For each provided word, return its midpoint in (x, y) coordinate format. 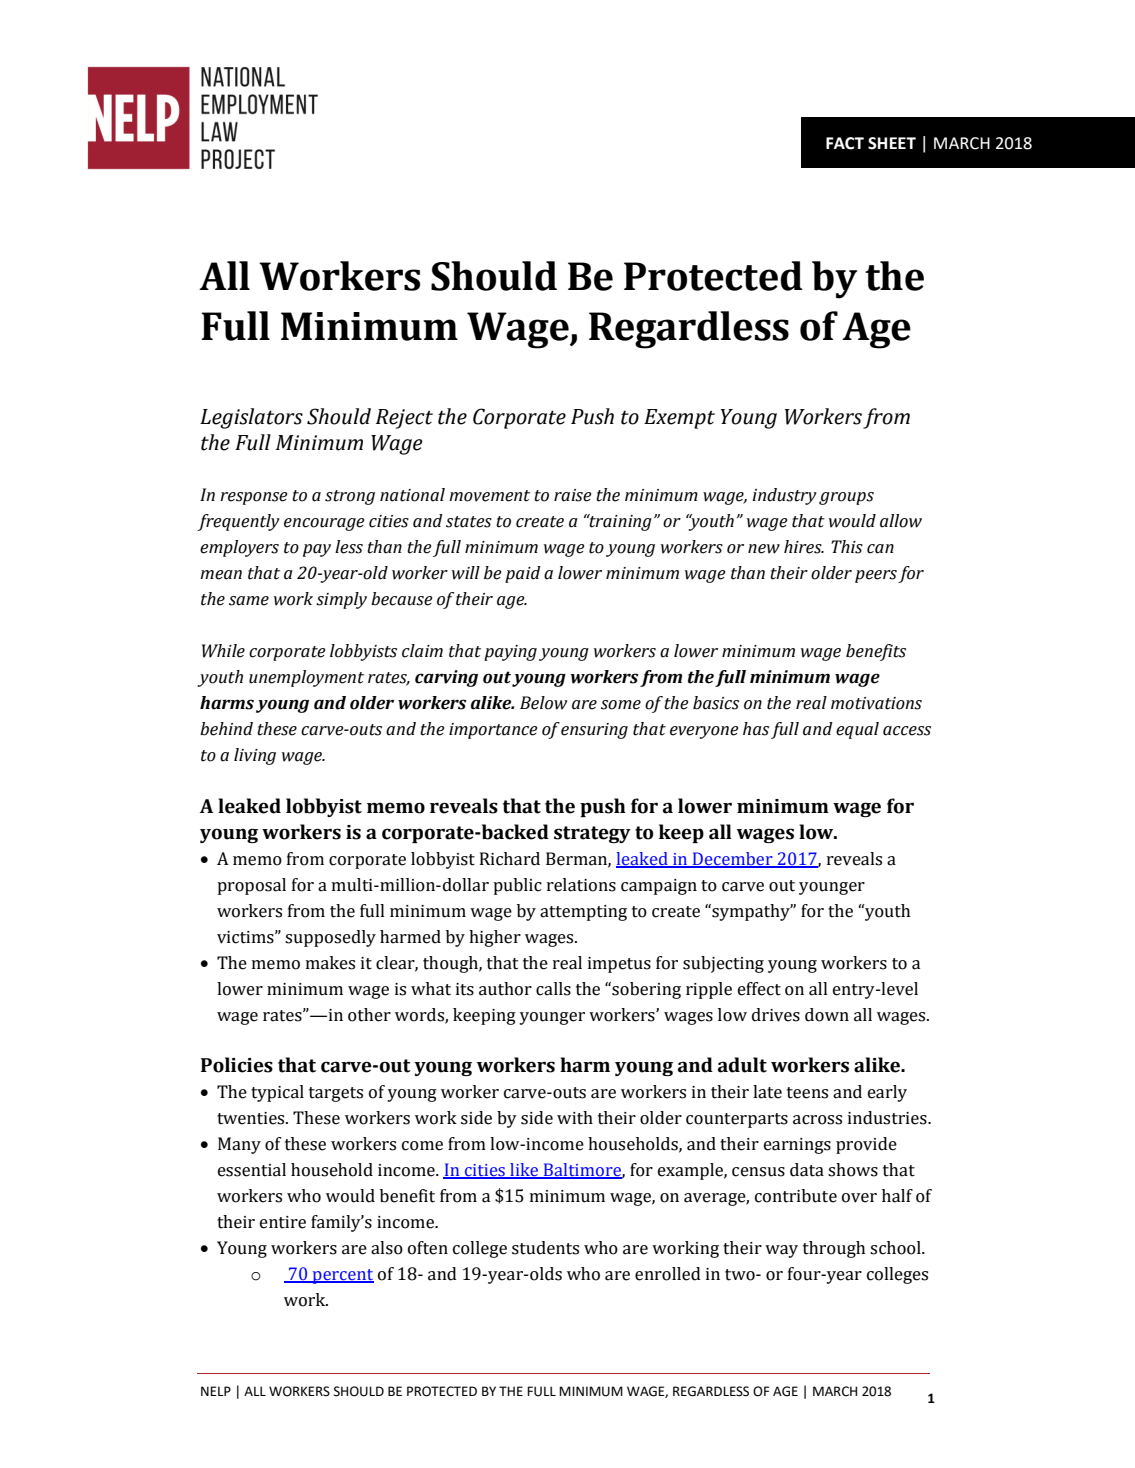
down (827, 1015)
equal (857, 730)
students (545, 1248)
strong (350, 497)
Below (543, 703)
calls (553, 989)
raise (572, 495)
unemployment (306, 678)
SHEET (892, 143)
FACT (845, 143)
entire (283, 1222)
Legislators (251, 418)
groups (846, 498)
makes (330, 963)
